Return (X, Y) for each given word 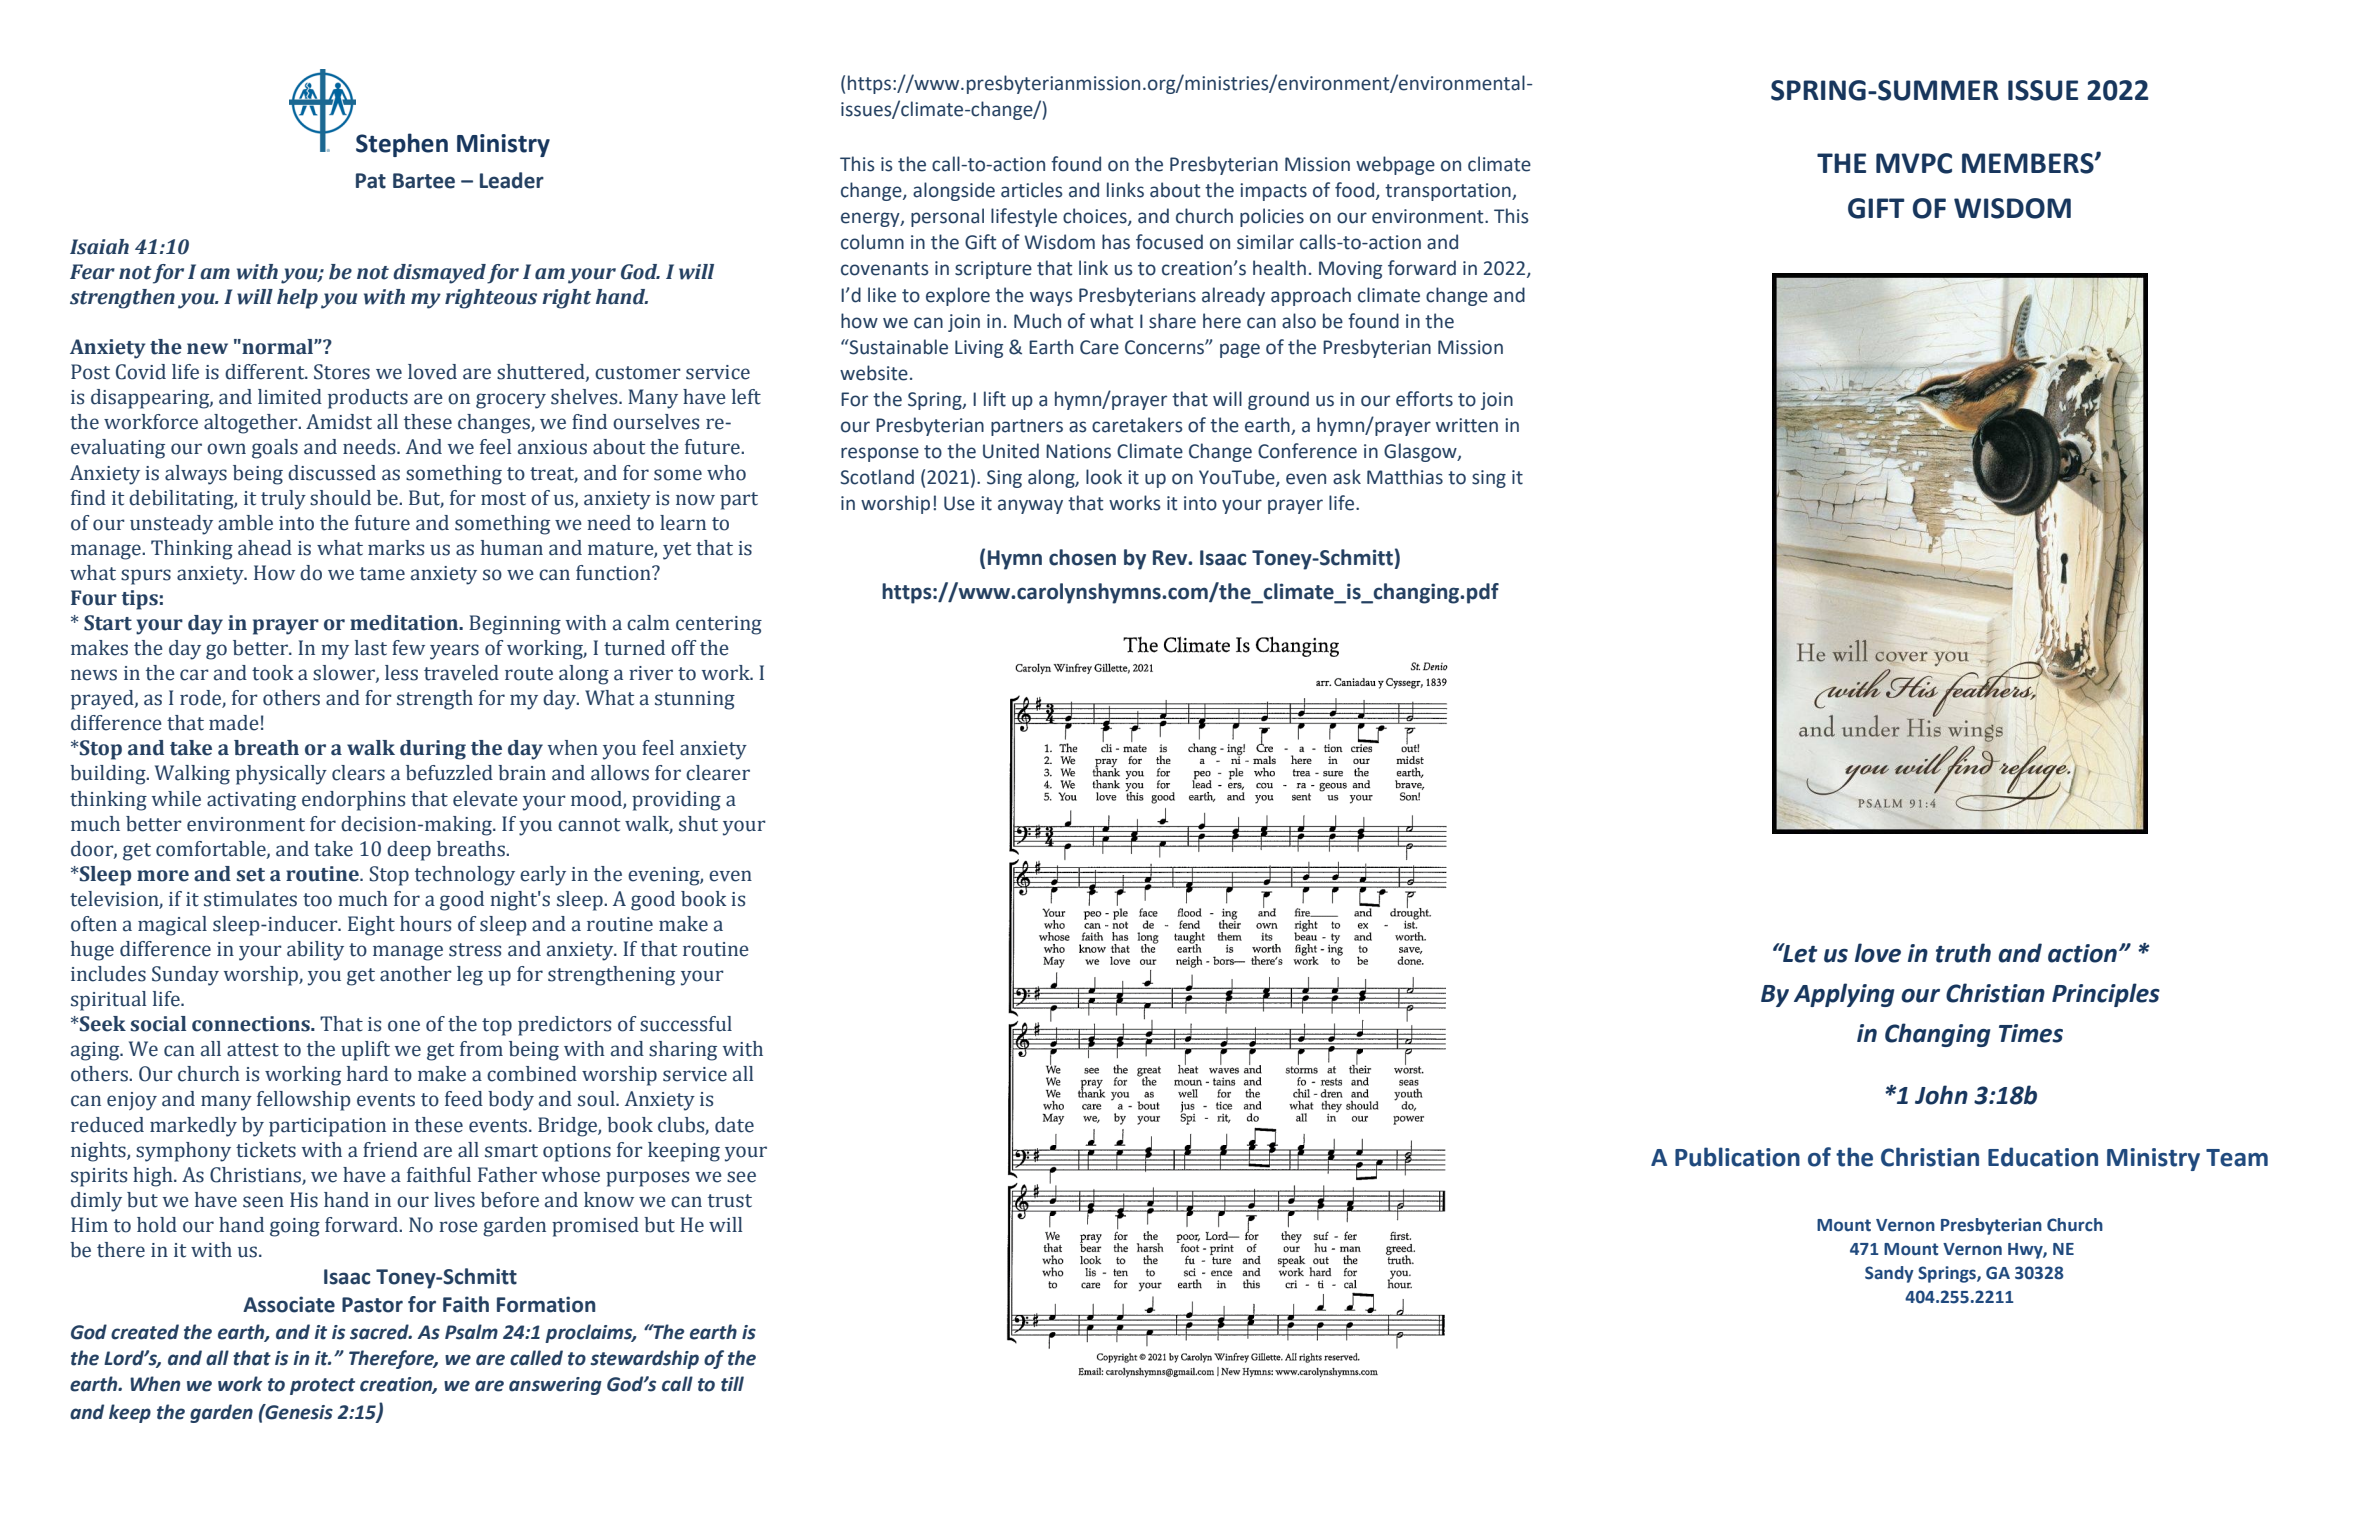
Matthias (1405, 477)
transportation (1449, 192)
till (732, 1384)
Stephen (402, 145)
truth (1963, 953)
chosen (1082, 557)
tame (382, 574)
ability (315, 951)
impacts (1273, 192)
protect (322, 1386)
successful (686, 1024)
